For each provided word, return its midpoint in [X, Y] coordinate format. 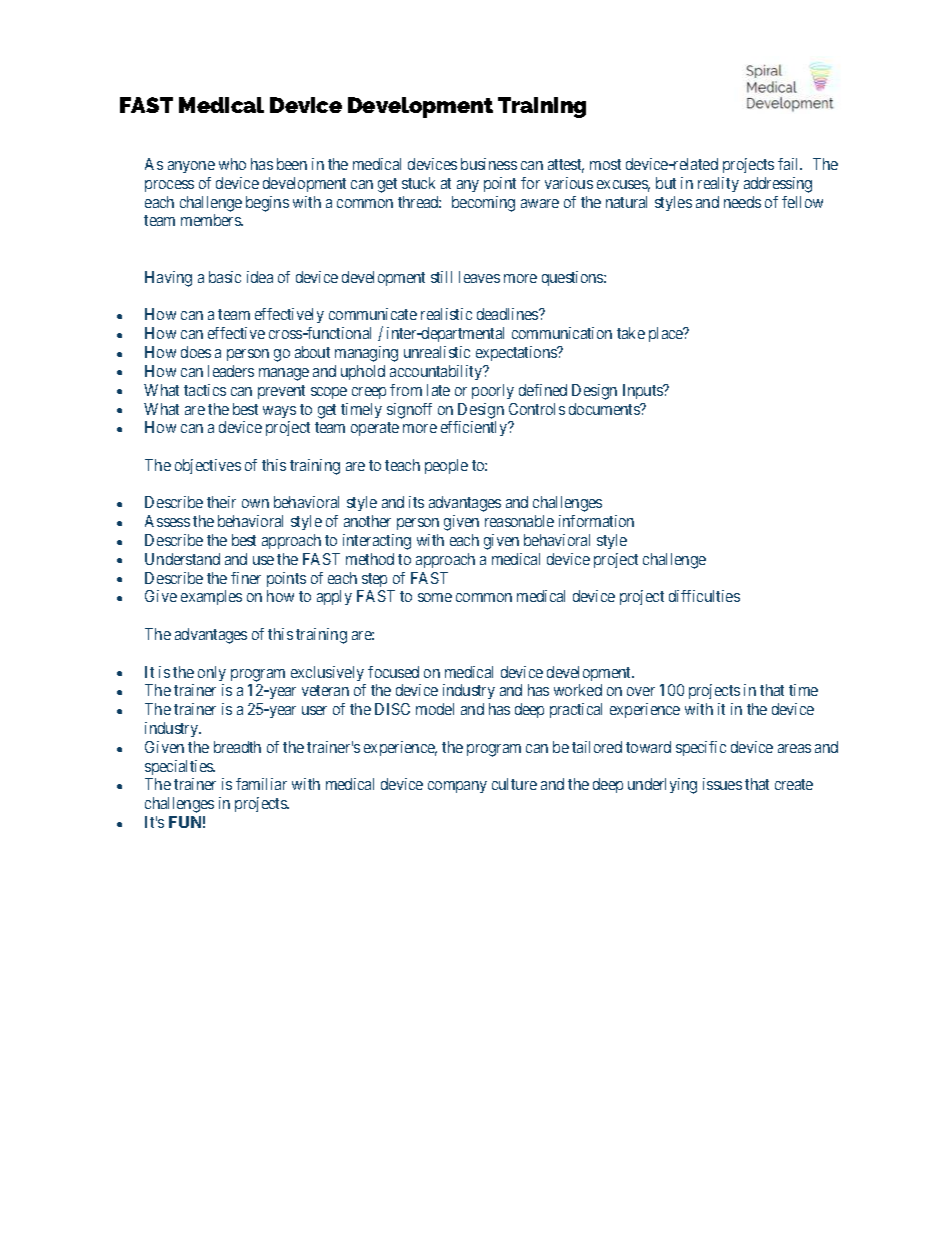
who [232, 164]
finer [246, 578]
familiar [261, 784]
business [489, 164]
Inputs [644, 391]
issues [722, 784]
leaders [231, 371]
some [435, 597]
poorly [493, 391]
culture [514, 784]
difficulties [704, 596]
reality [718, 184]
